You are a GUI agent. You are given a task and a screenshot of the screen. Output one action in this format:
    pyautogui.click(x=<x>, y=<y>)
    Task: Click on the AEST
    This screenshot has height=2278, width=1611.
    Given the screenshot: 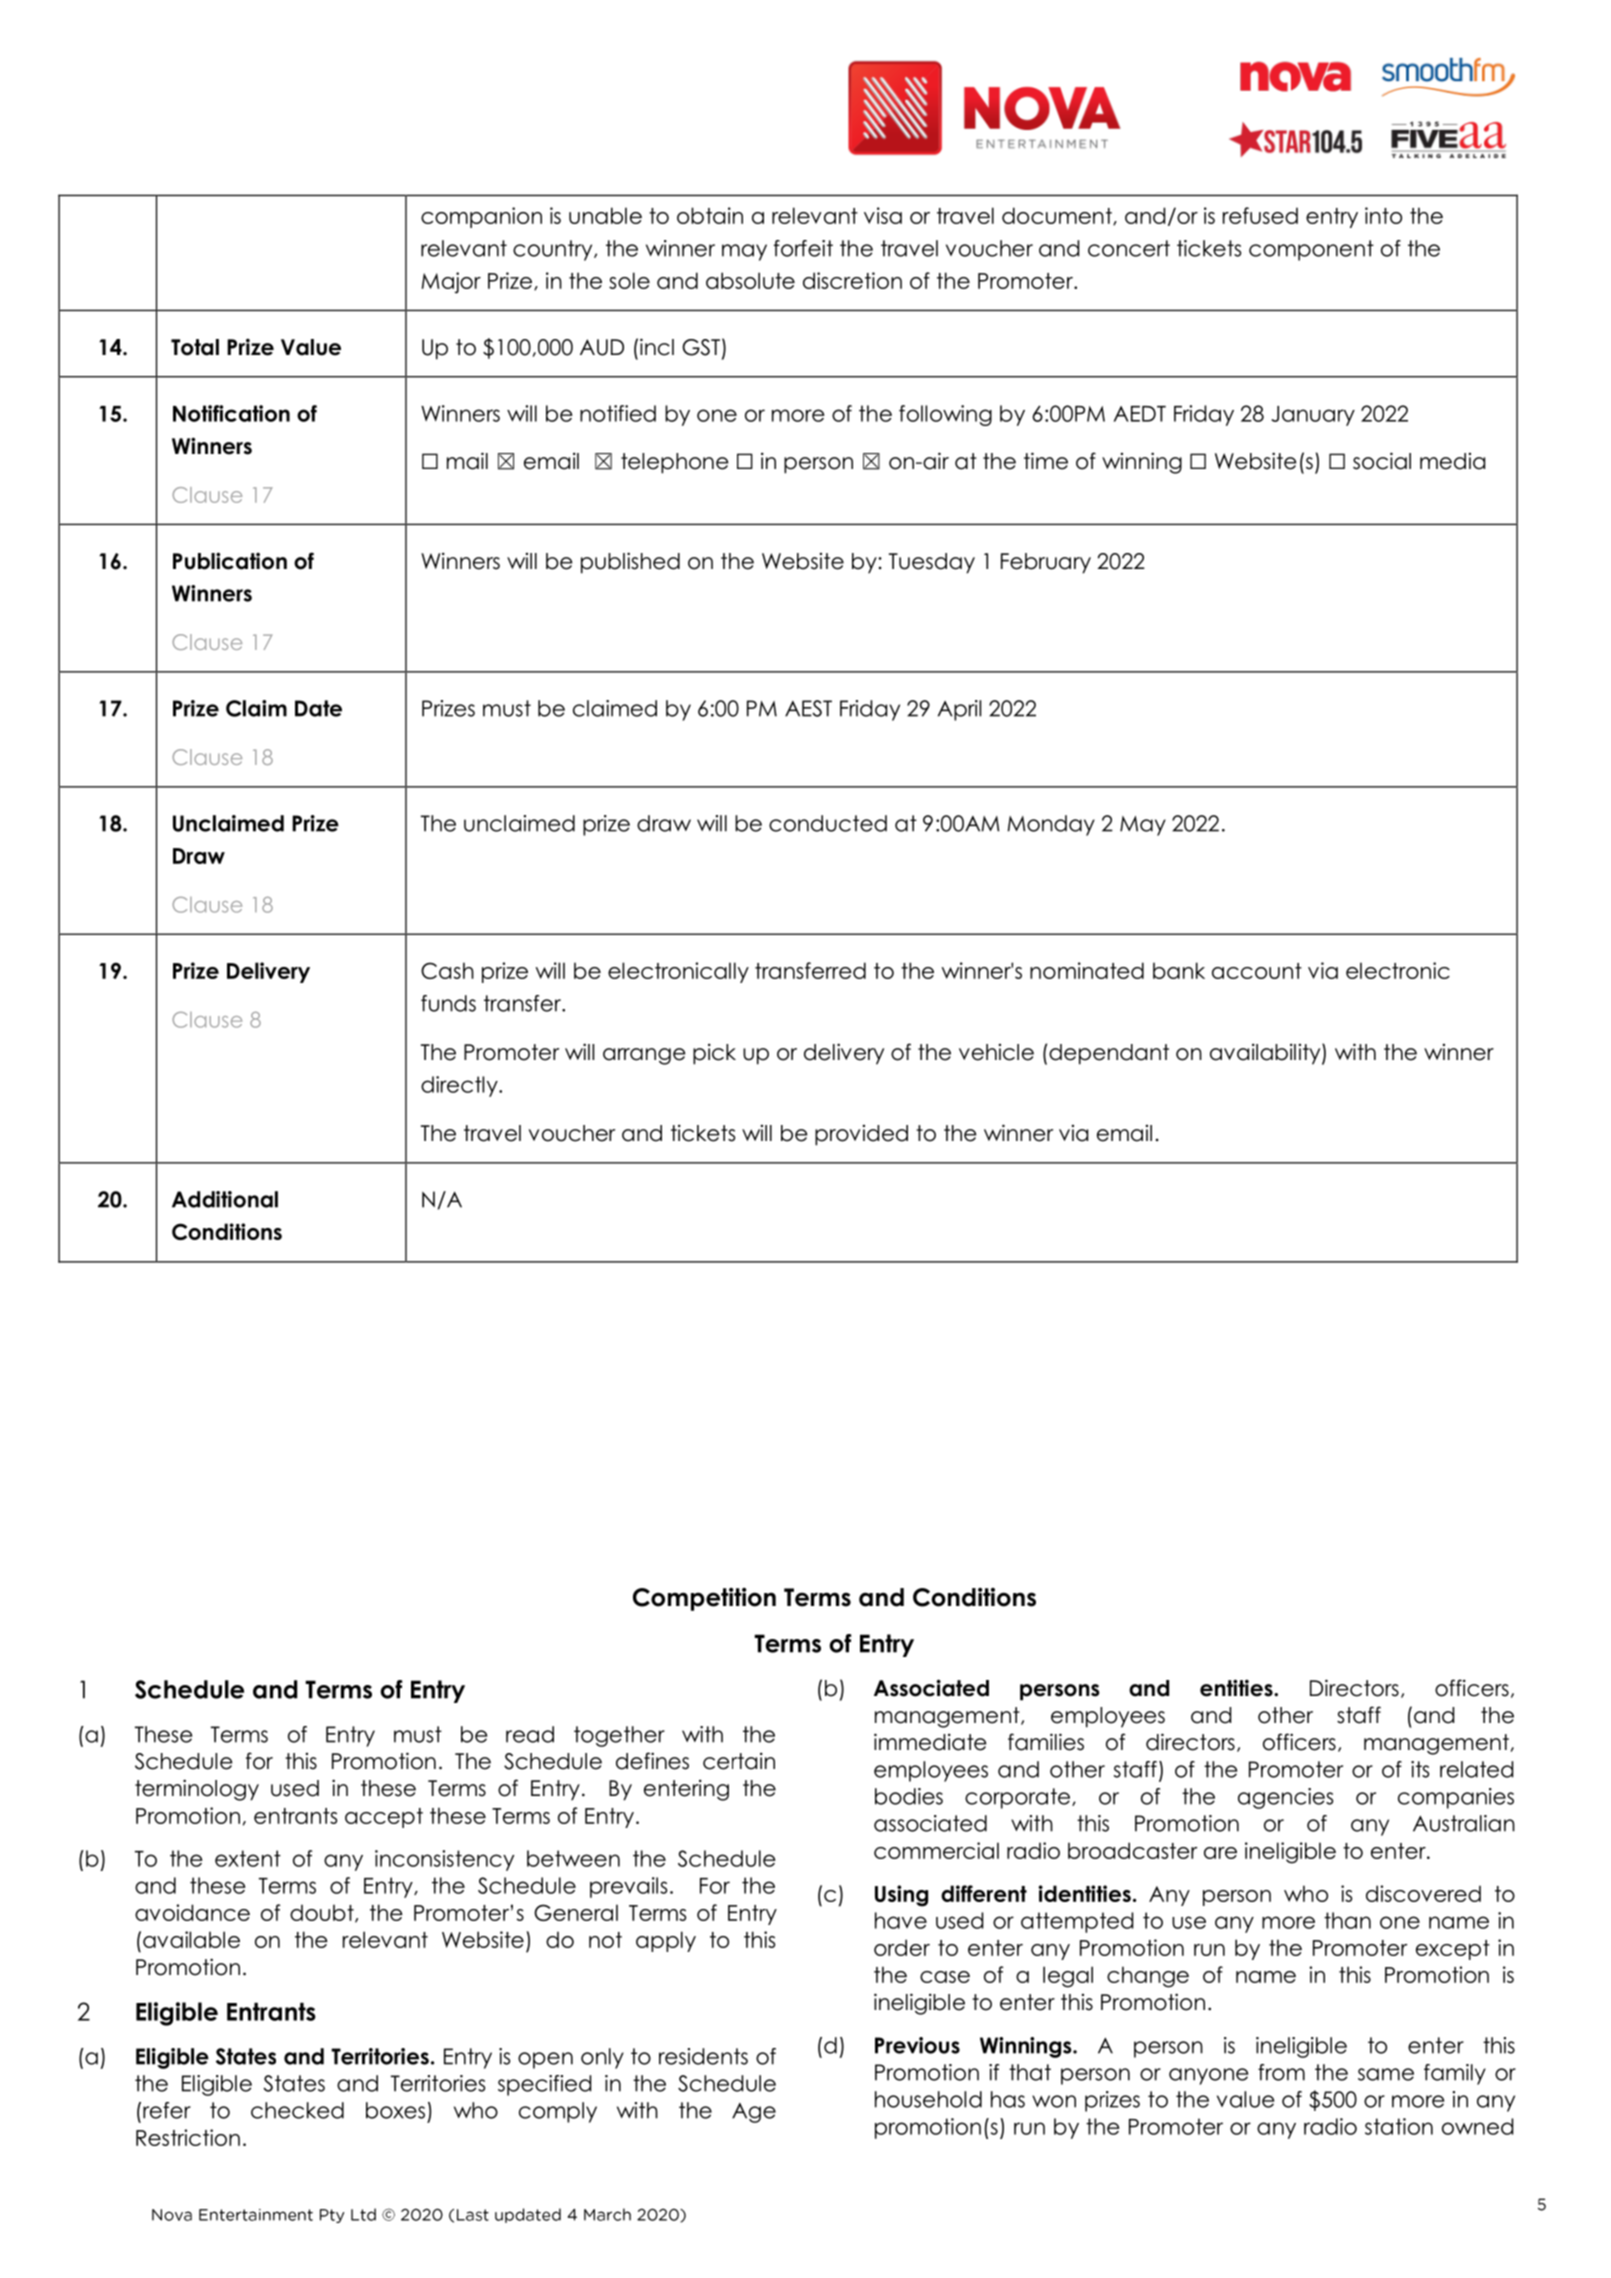 What is the action you would take?
    pyautogui.click(x=808, y=708)
